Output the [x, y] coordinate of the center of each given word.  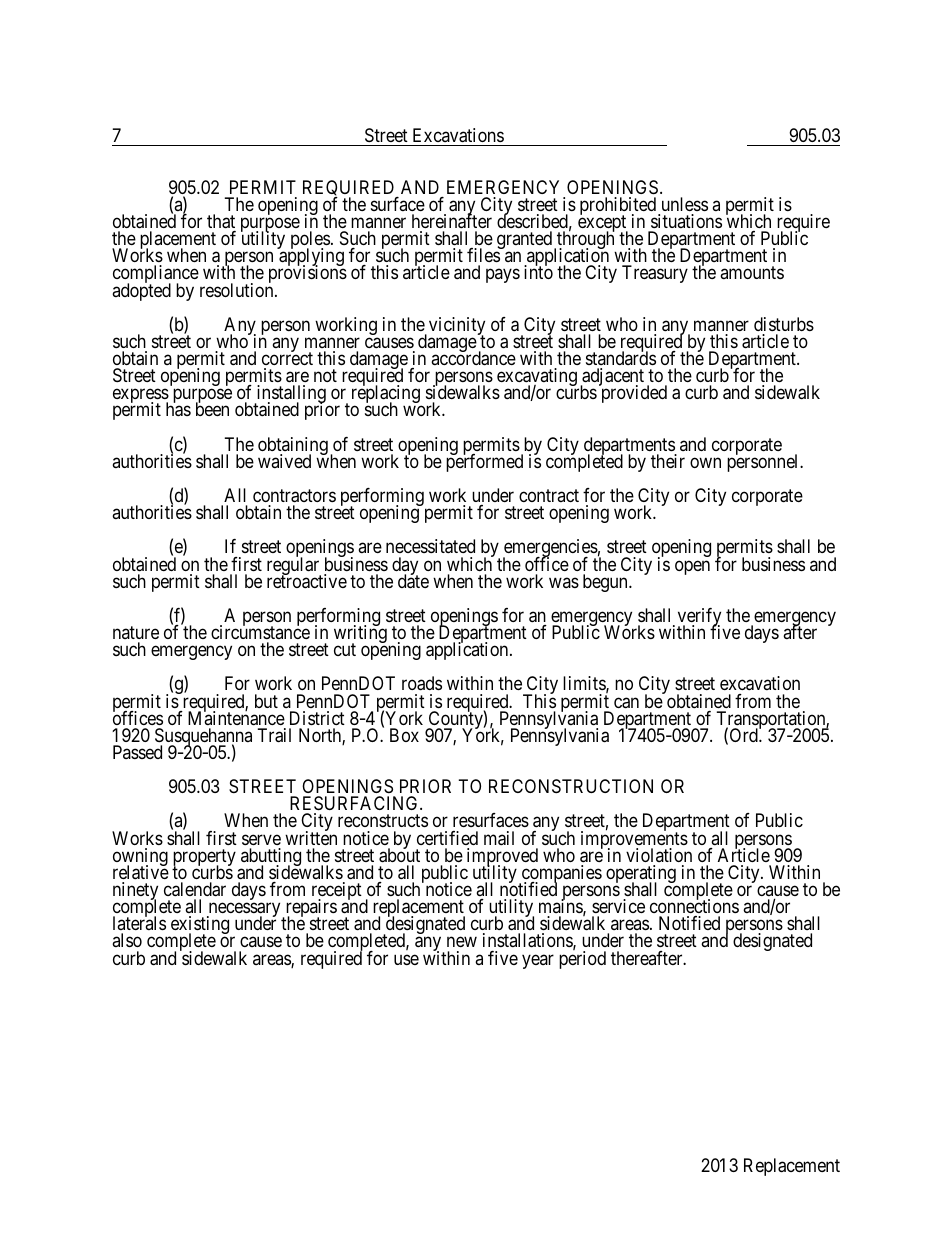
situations [686, 221]
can [626, 703]
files [484, 254]
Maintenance [236, 718]
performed [484, 462]
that [221, 221]
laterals [139, 922]
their [668, 461]
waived [284, 461]
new [462, 942]
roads [422, 683]
